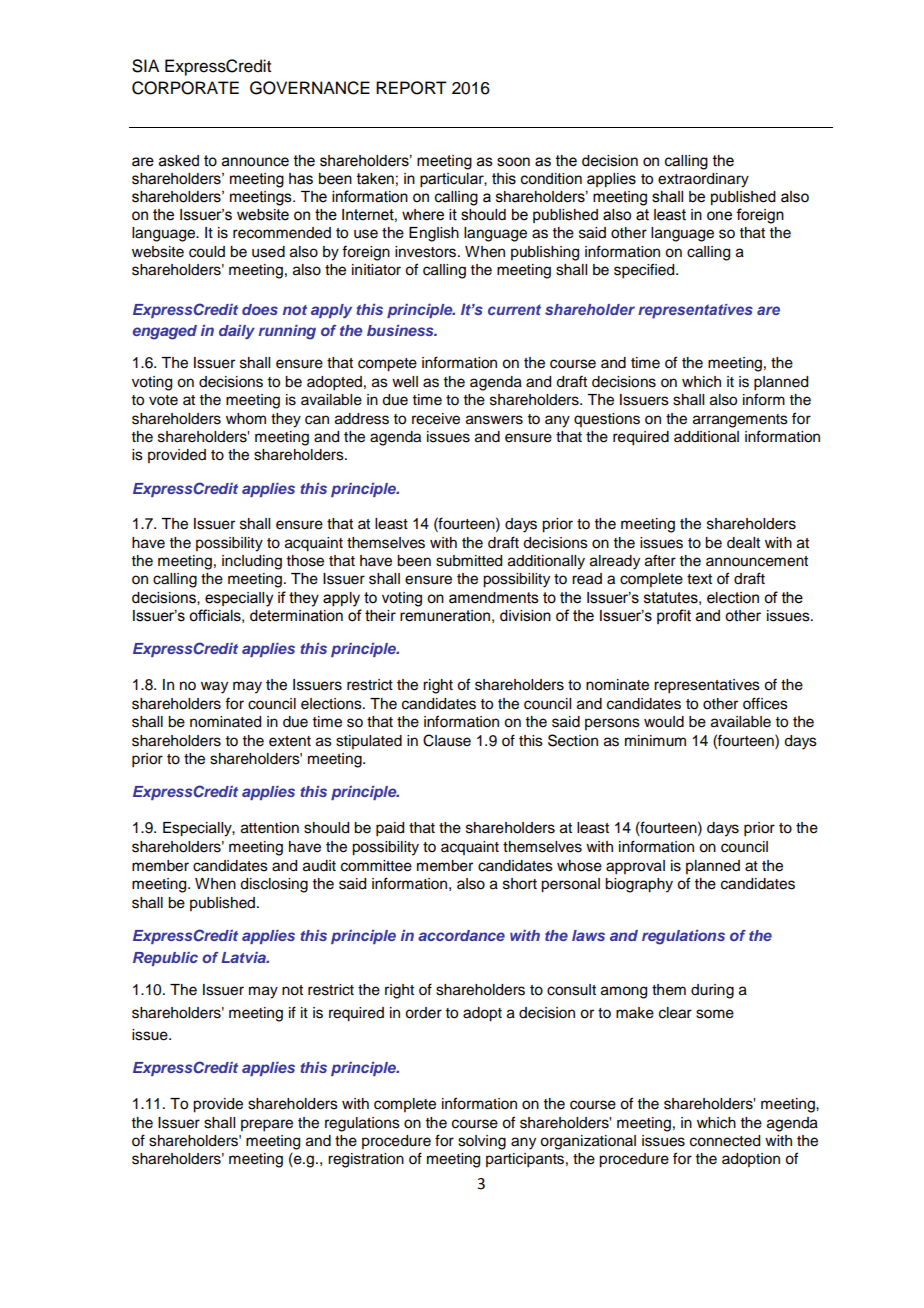  I want to click on connected, so click(725, 1141).
